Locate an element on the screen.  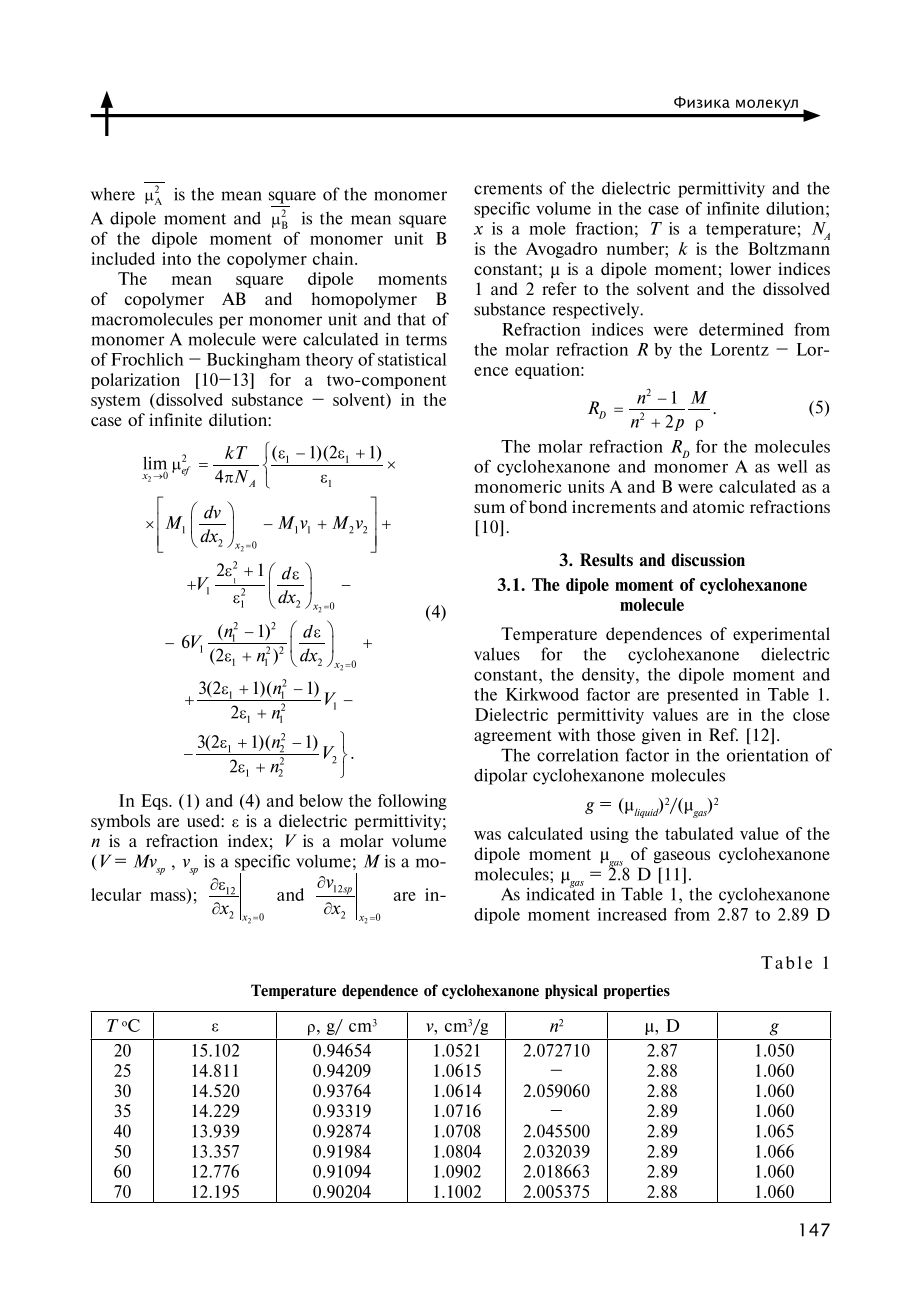
sum is located at coordinates (489, 508).
